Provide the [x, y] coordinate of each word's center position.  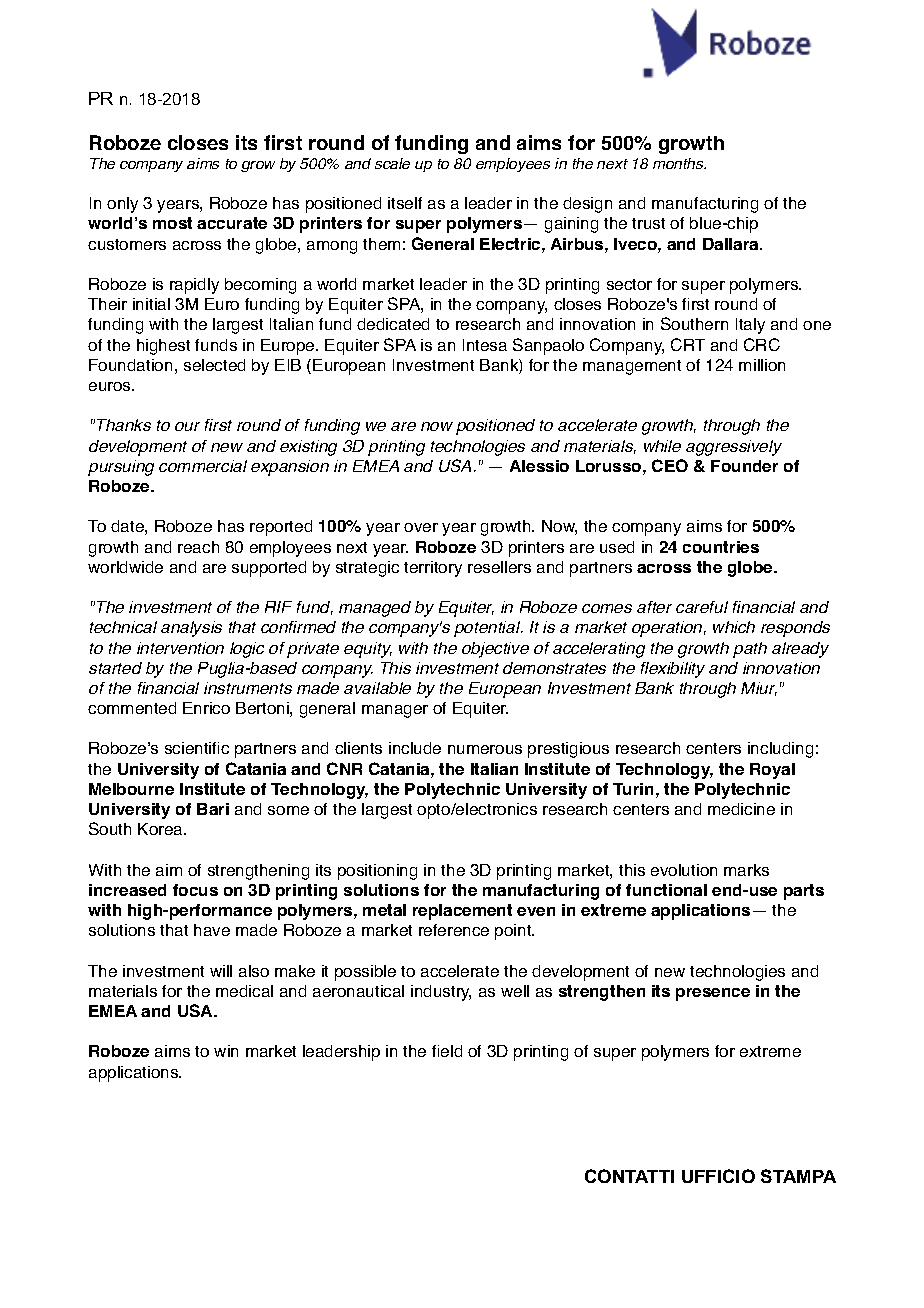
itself [405, 203]
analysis [191, 629]
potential [488, 629]
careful [702, 607]
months [679, 163]
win [226, 1051]
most [172, 223]
